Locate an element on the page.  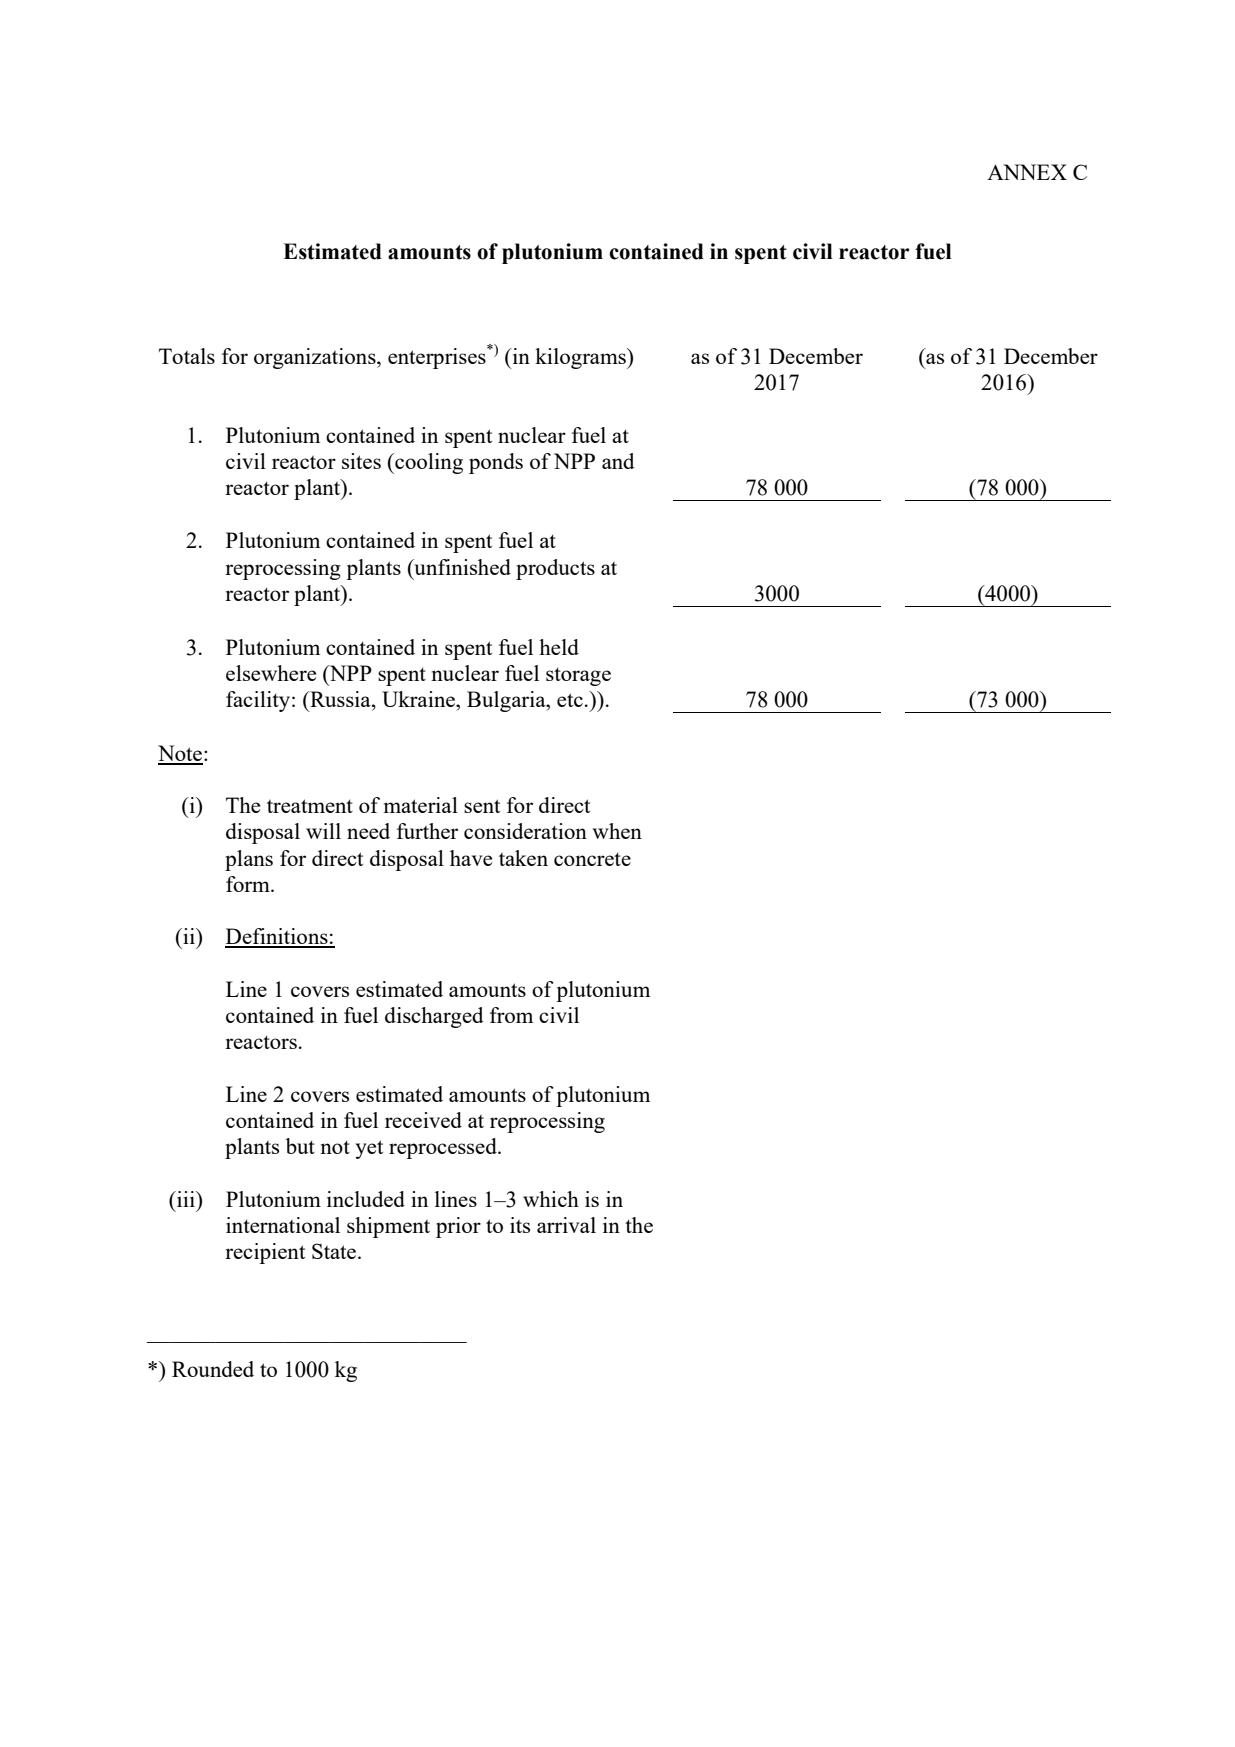
organizations is located at coordinates (316, 358).
